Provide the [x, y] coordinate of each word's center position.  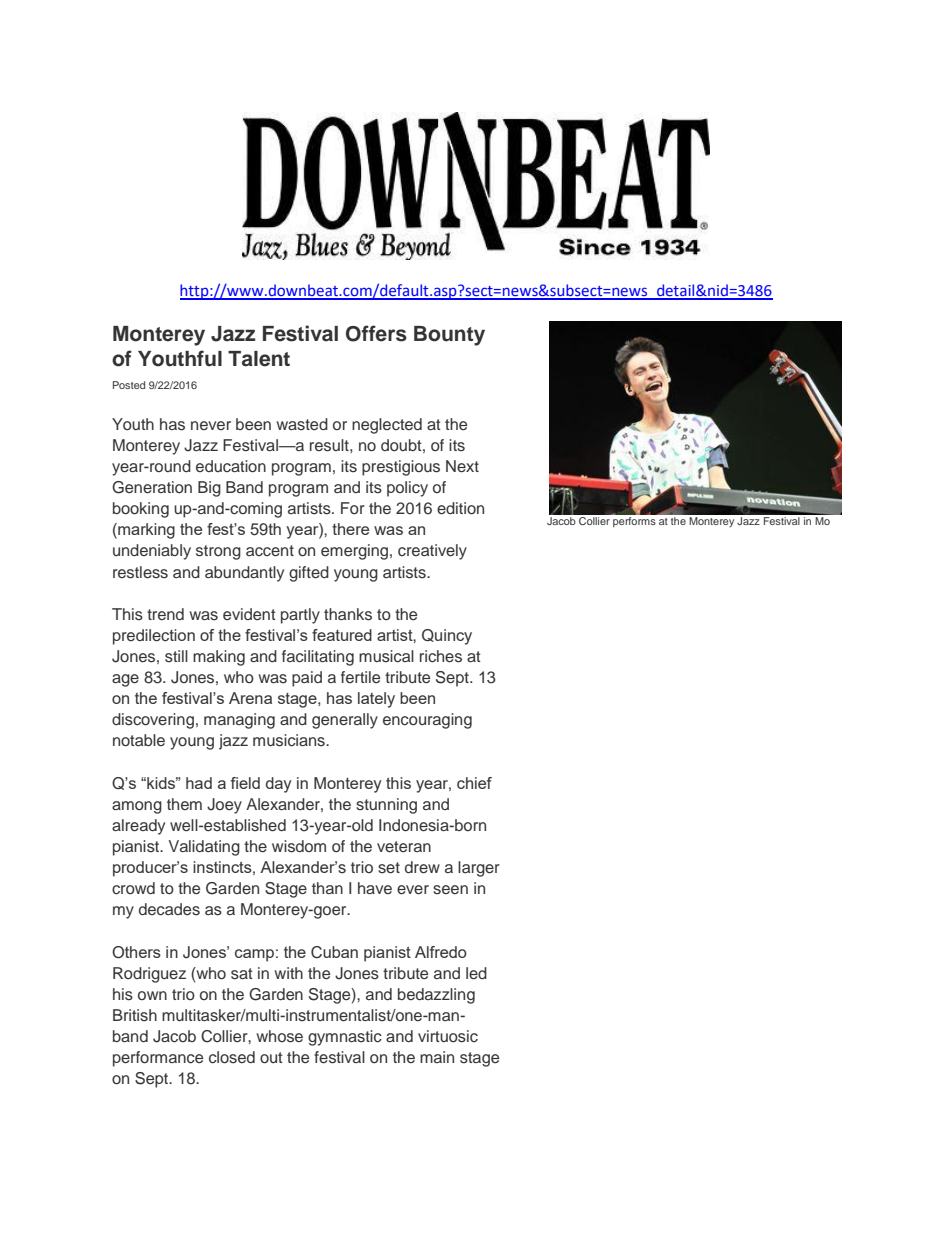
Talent [259, 359]
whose [279, 1036]
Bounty [449, 336]
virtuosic [448, 1036]
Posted [129, 385]
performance [158, 1059]
